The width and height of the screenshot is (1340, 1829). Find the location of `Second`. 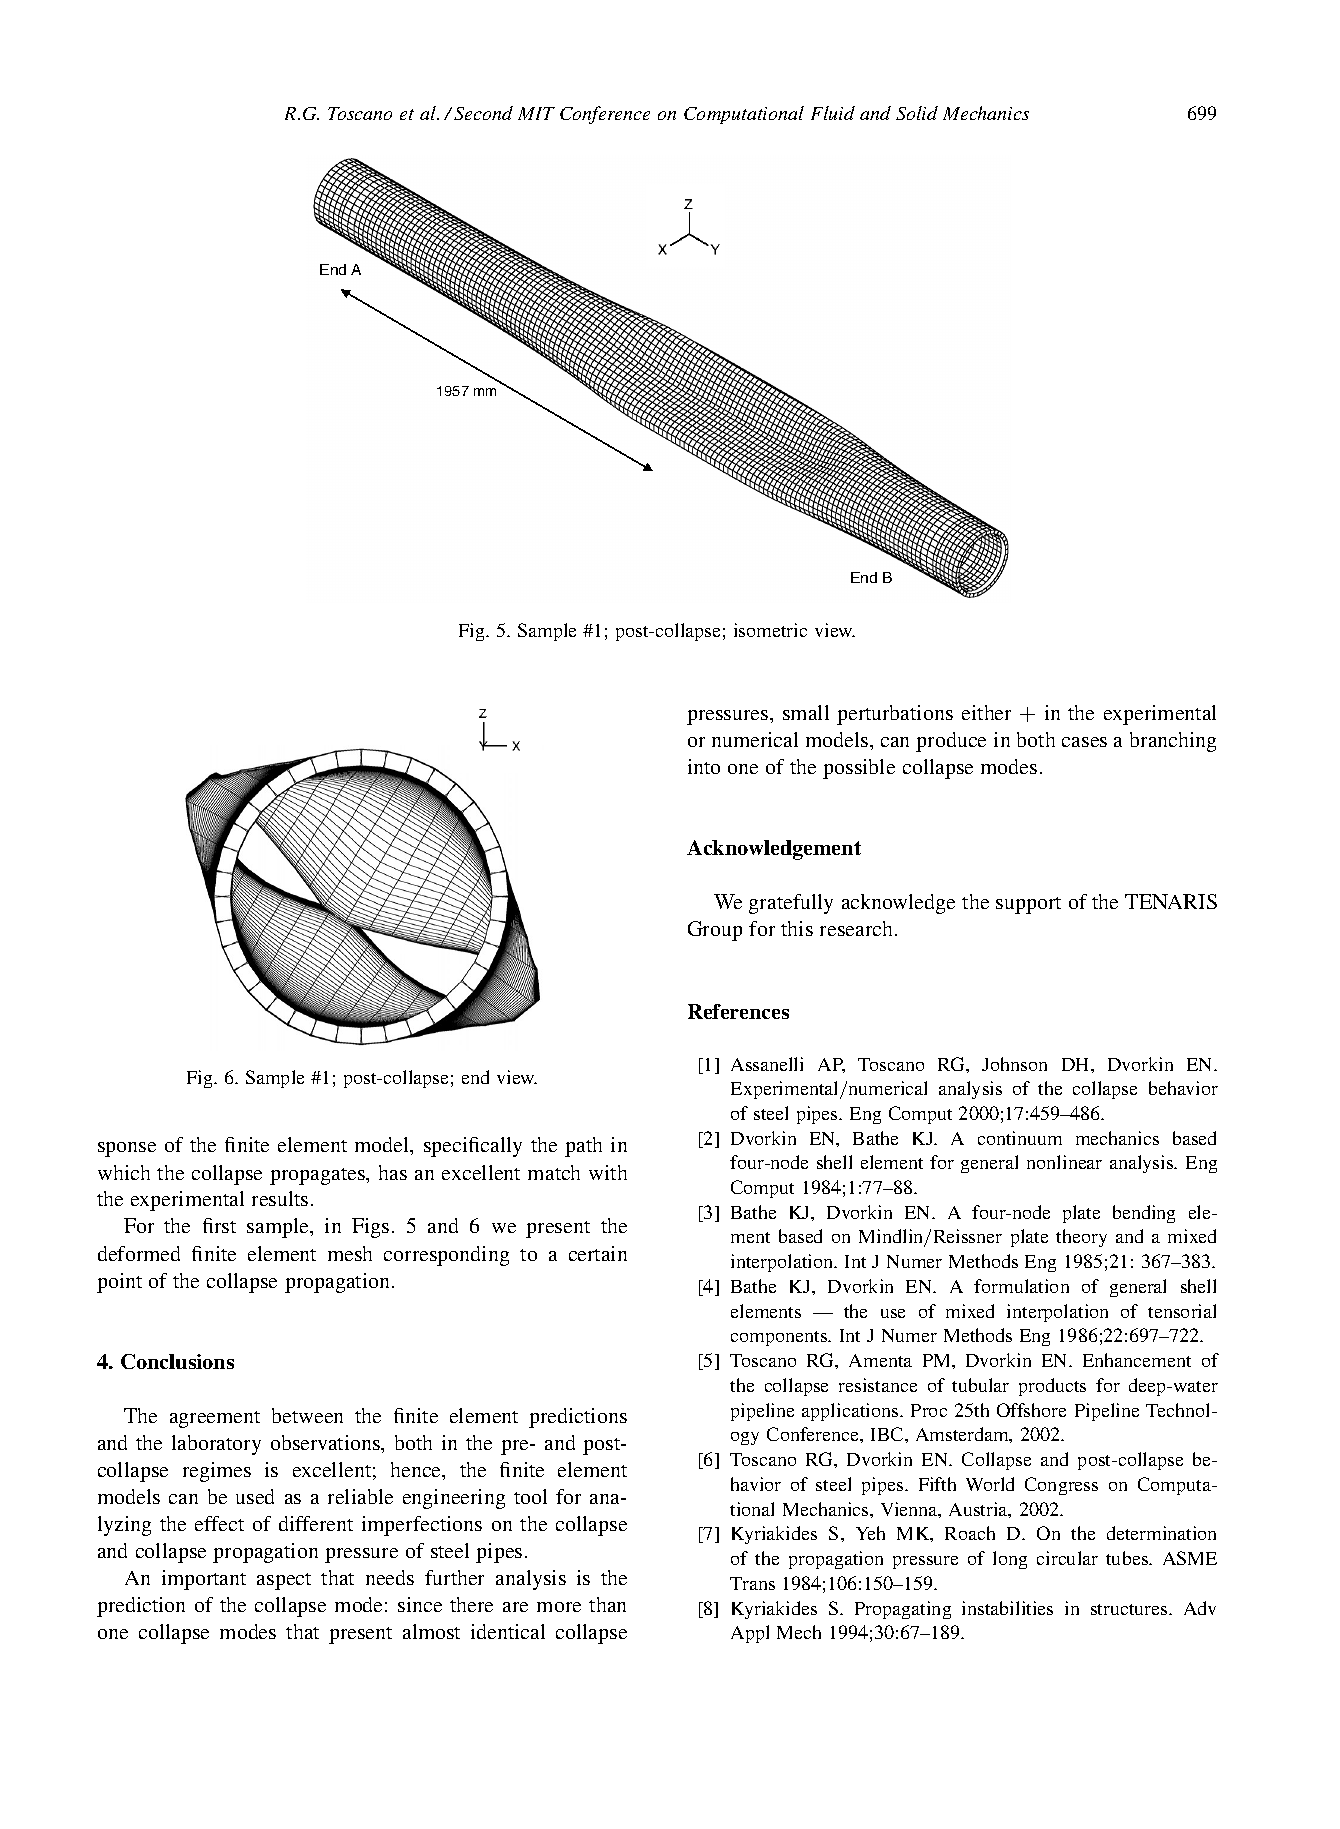

Second is located at coordinates (483, 113).
